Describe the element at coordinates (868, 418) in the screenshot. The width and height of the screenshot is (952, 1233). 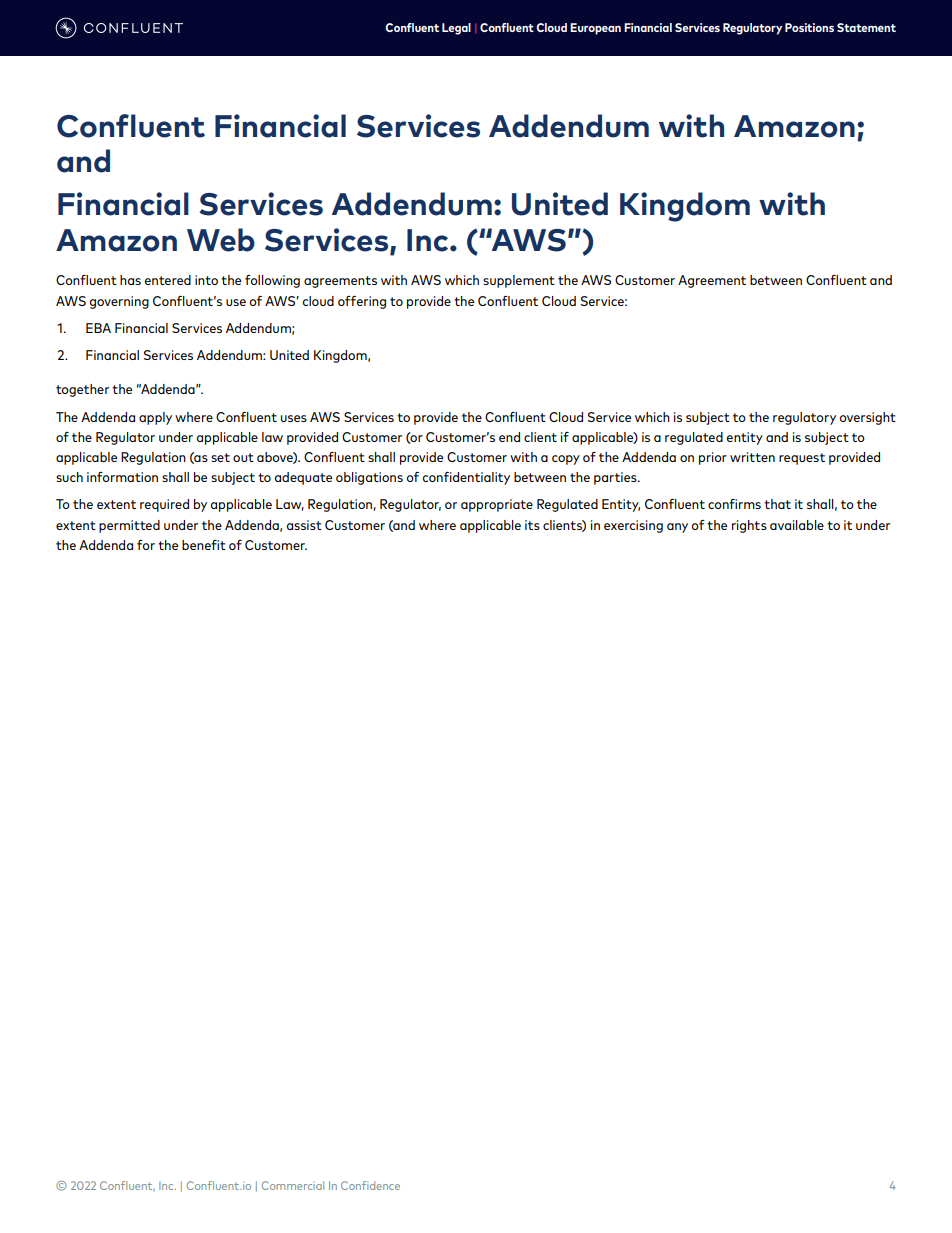
I see `oversight` at that location.
